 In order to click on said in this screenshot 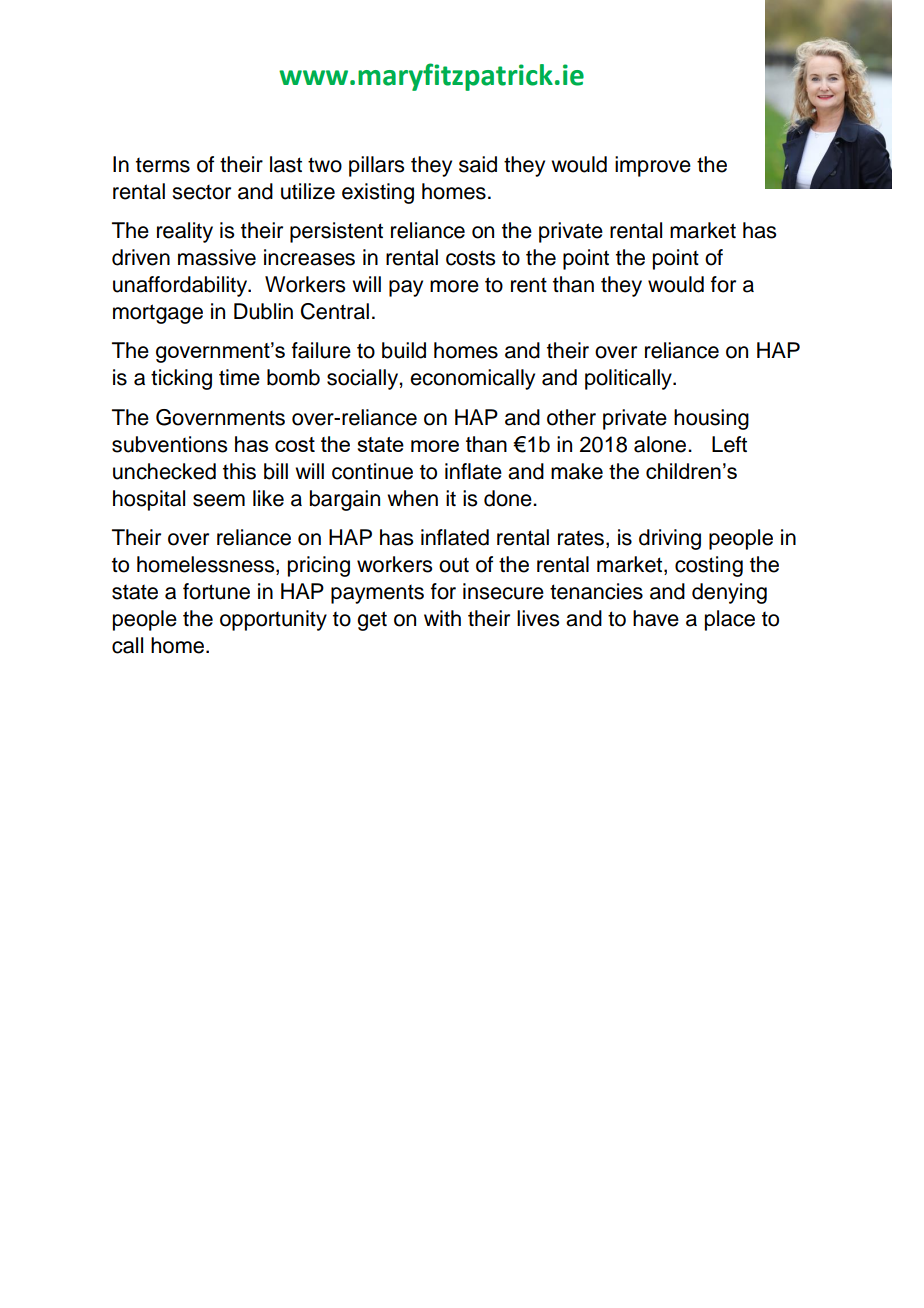, I will do `click(478, 164)`.
